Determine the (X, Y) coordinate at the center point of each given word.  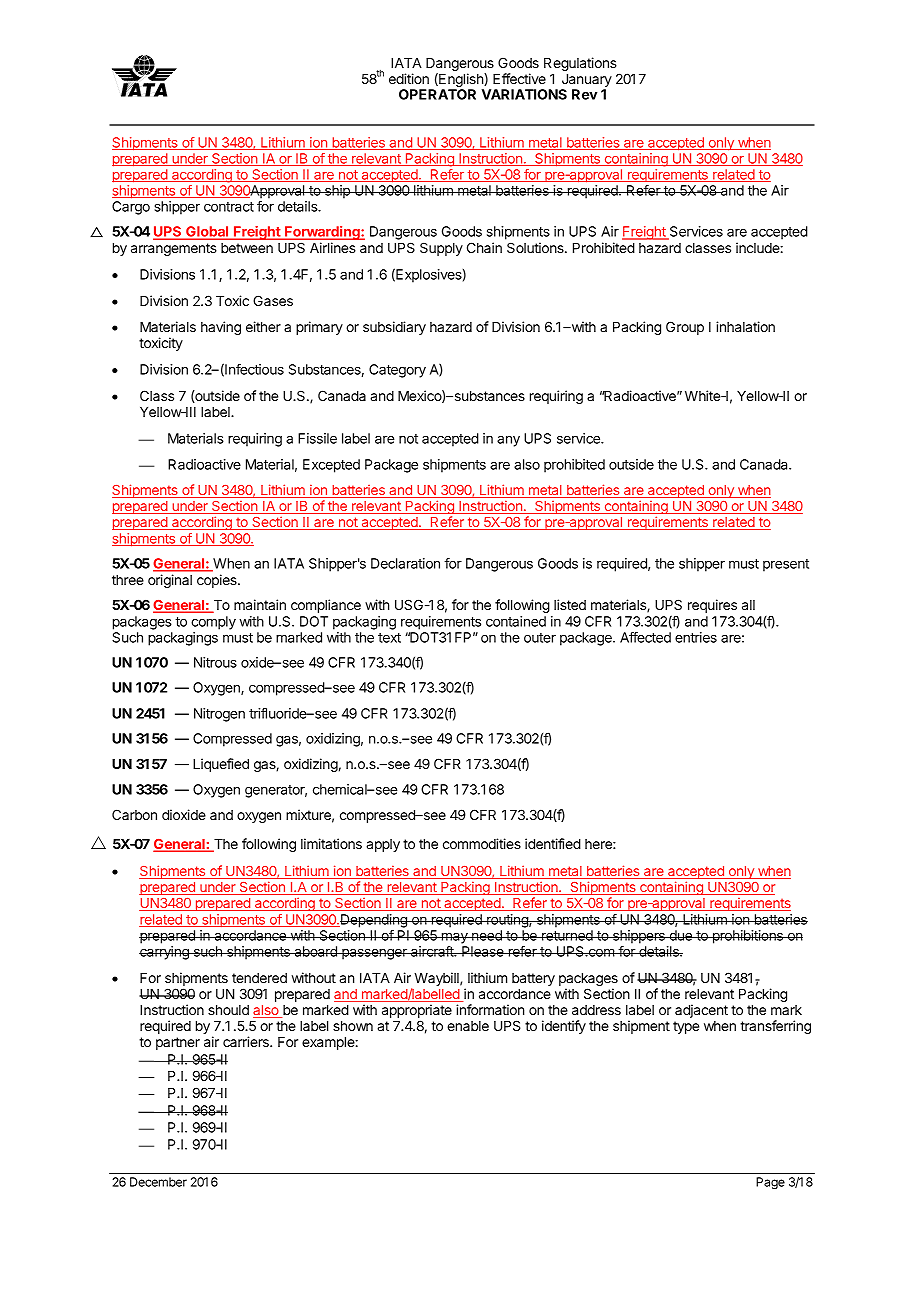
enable (468, 1026)
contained (516, 621)
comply (213, 623)
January (586, 82)
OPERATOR (437, 94)
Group (685, 328)
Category (397, 371)
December (158, 1182)
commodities (482, 843)
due (680, 935)
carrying (165, 953)
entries (696, 637)
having (221, 328)
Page (770, 1183)
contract (229, 207)
